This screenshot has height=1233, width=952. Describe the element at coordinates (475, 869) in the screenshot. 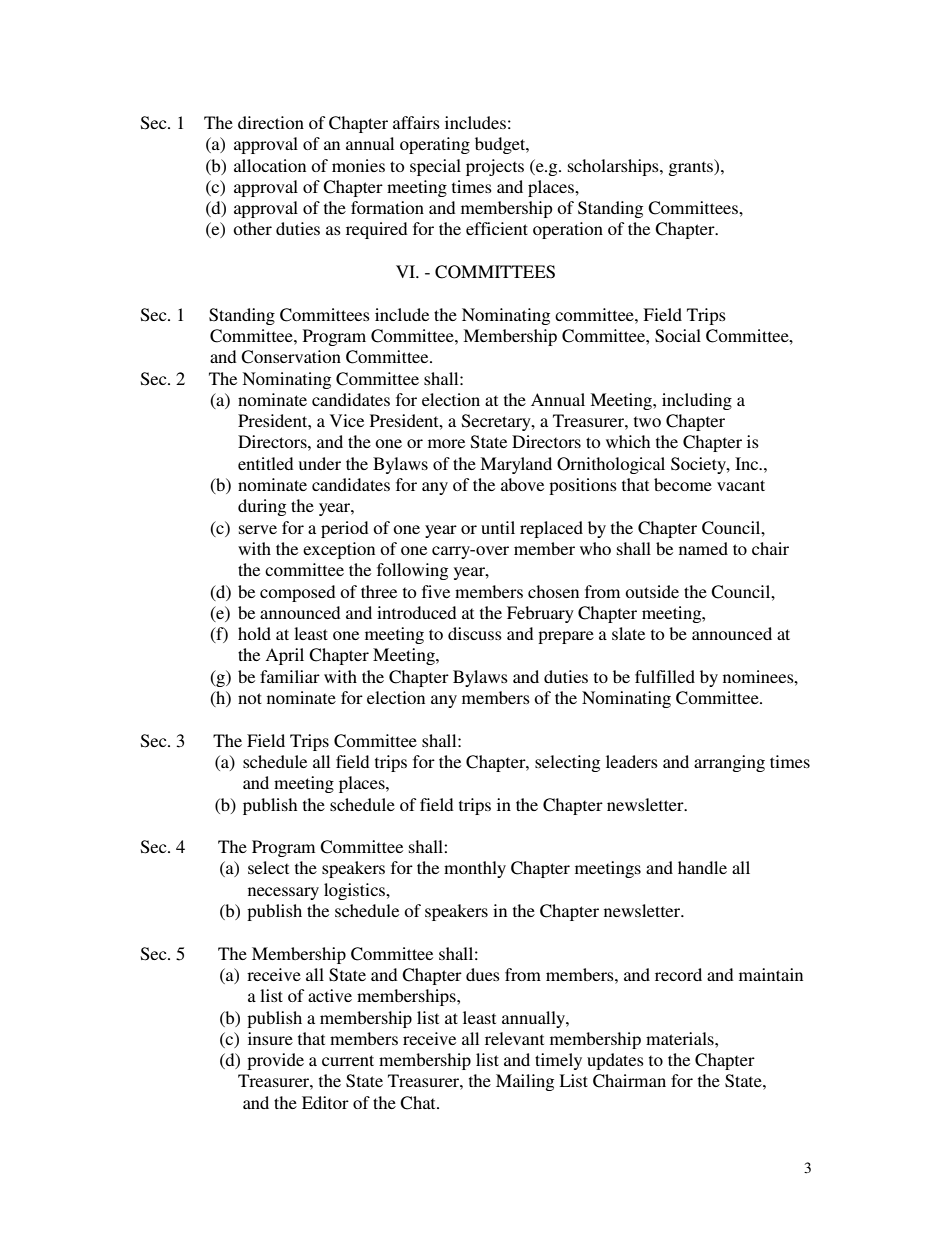

I see `monthly` at that location.
